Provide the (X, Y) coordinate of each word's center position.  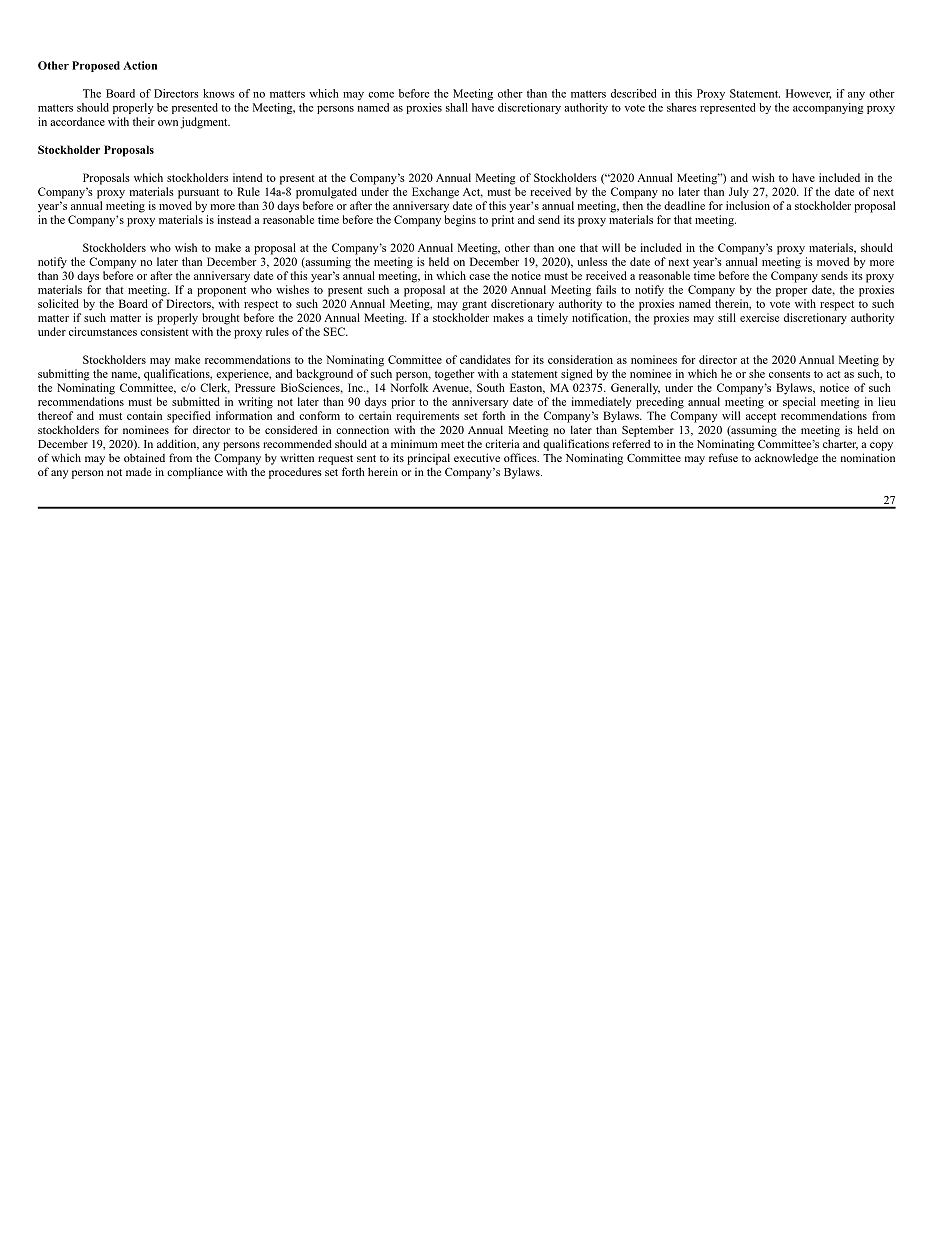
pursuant (198, 194)
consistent (164, 331)
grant (474, 306)
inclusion (748, 205)
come (381, 95)
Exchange (435, 193)
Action (140, 65)
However (808, 94)
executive (477, 457)
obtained (144, 457)
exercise (759, 317)
